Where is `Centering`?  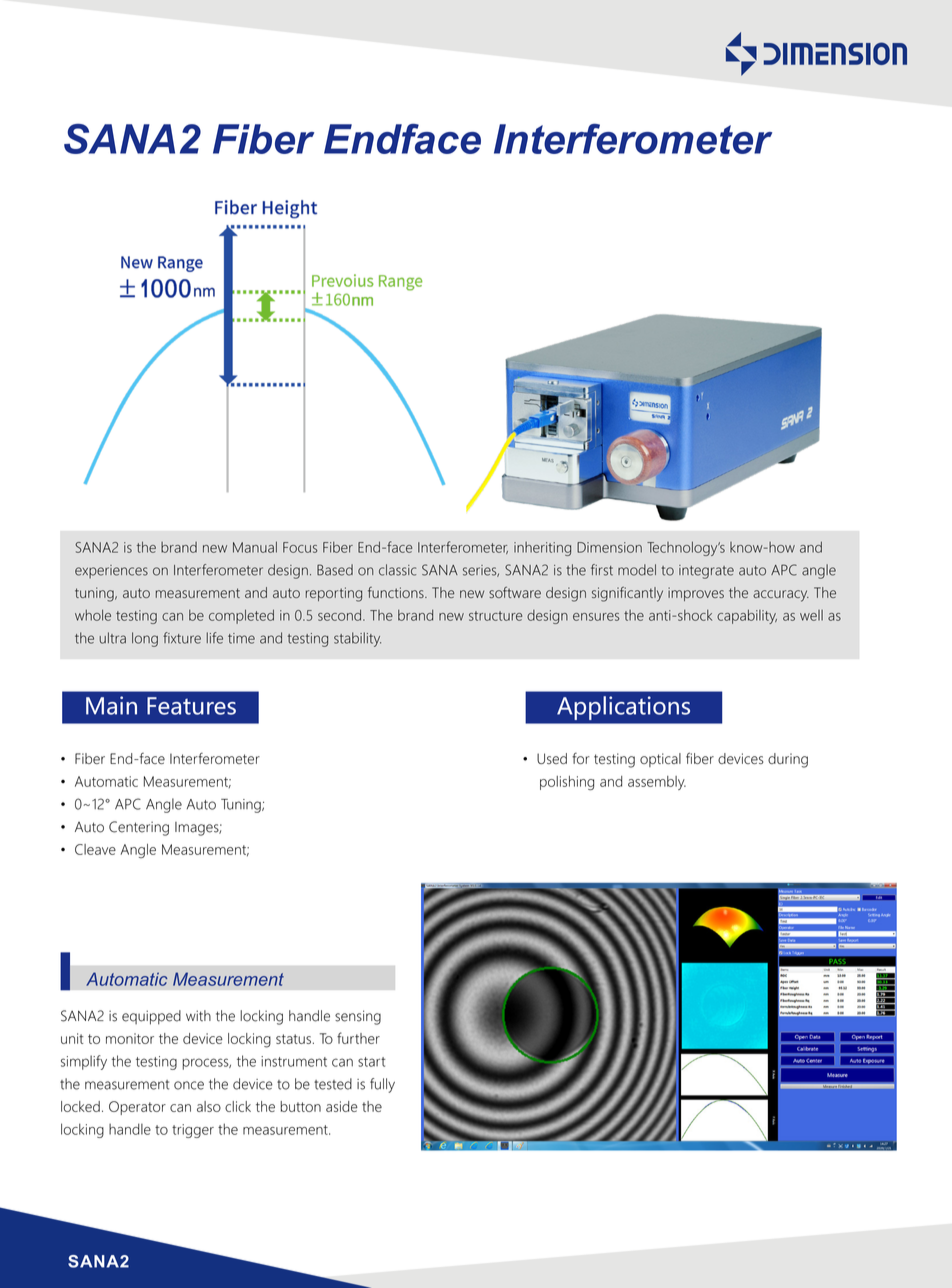 Centering is located at coordinates (139, 828).
